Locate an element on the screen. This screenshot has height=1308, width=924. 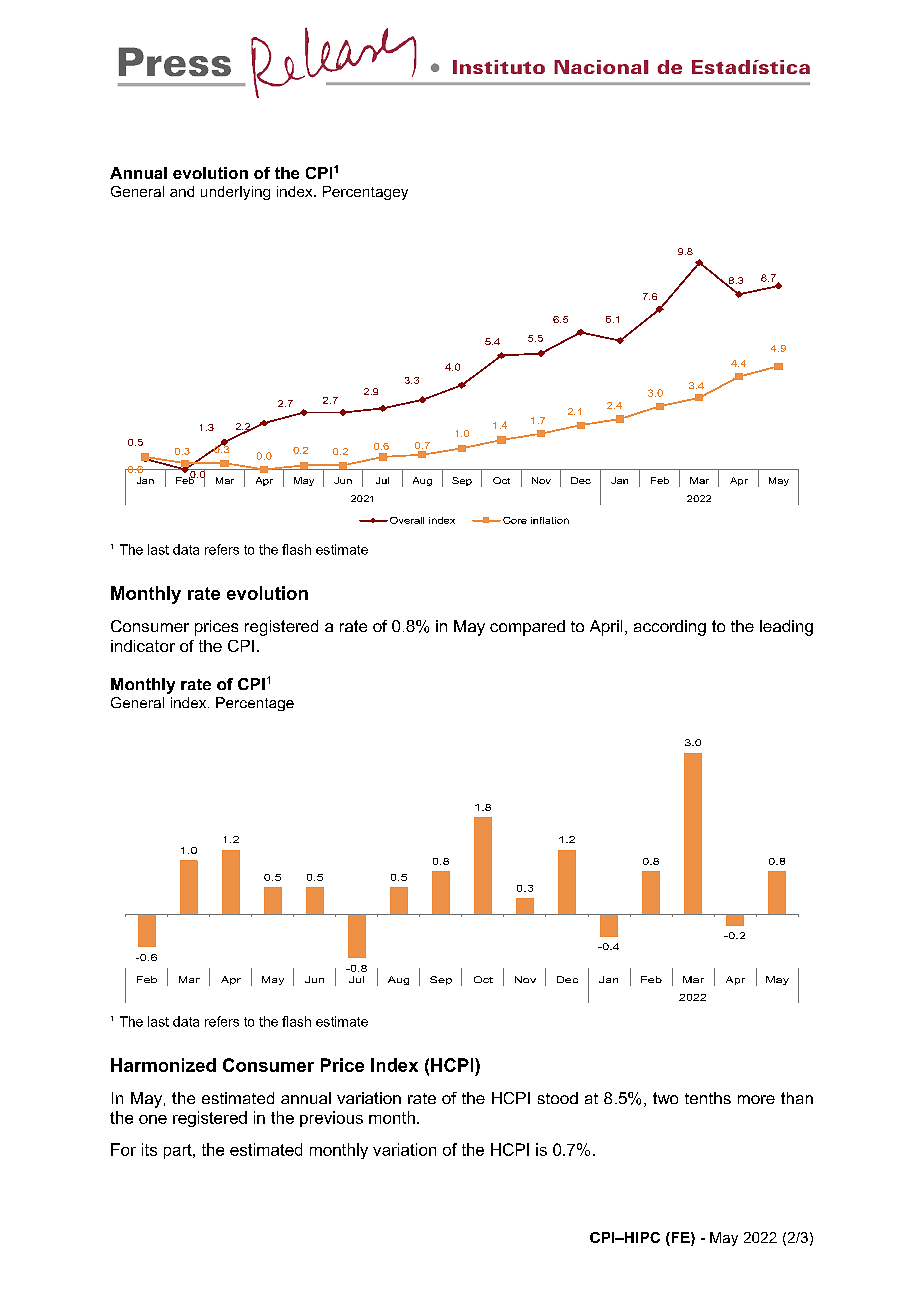
previous is located at coordinates (331, 1119).
